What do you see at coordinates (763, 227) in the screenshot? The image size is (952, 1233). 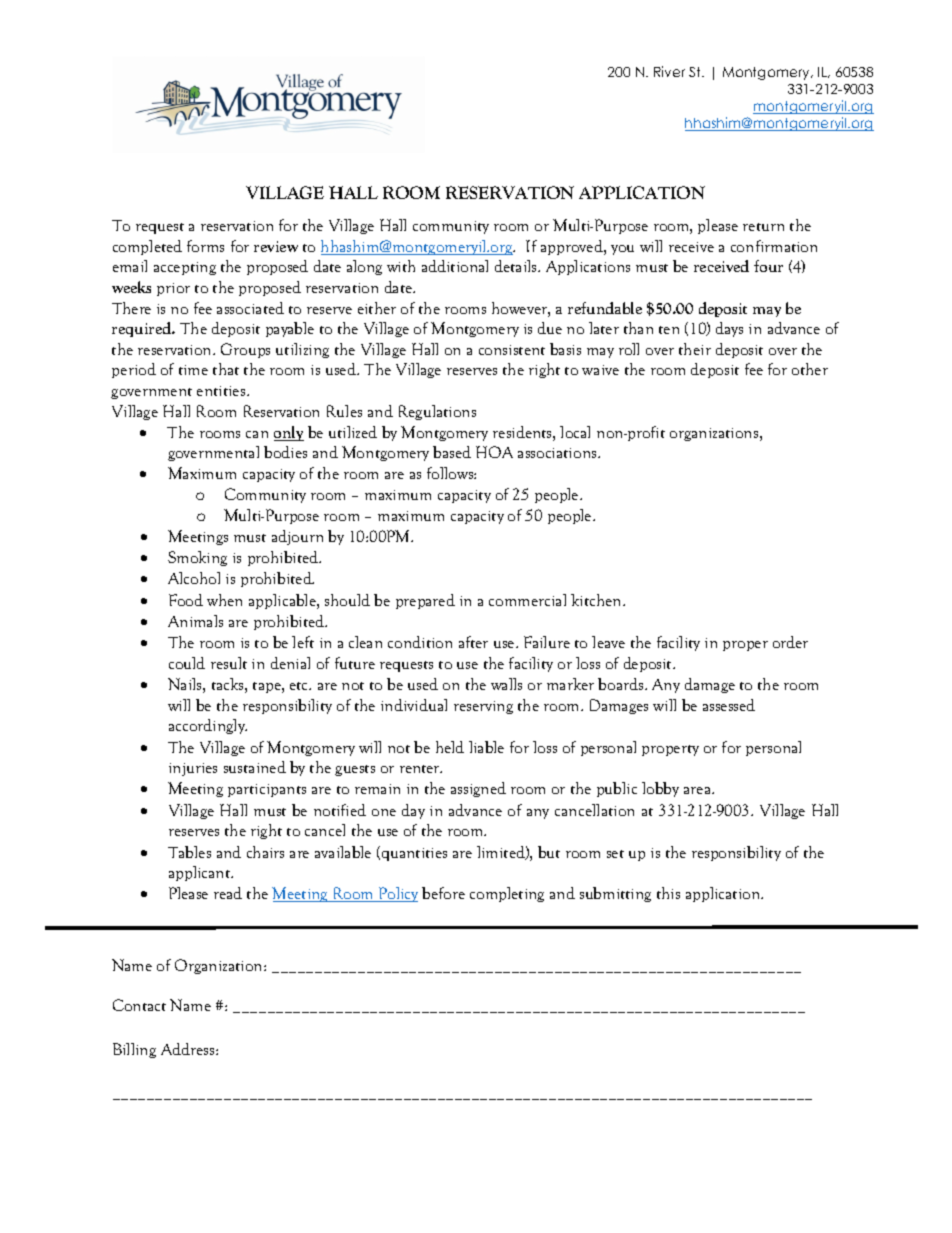 I see `return` at bounding box center [763, 227].
